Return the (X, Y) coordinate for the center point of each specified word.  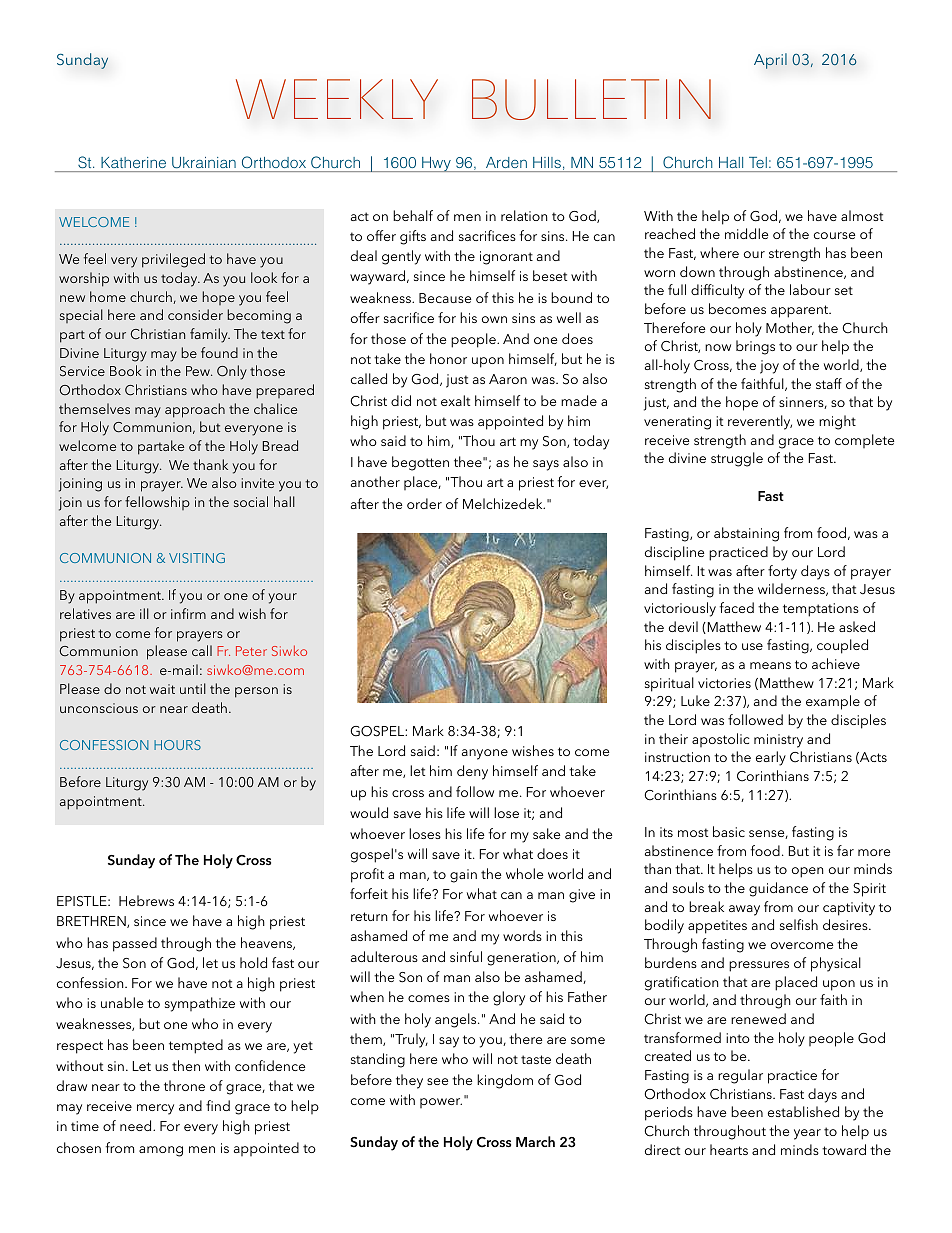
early (771, 758)
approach (195, 410)
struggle (737, 459)
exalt (455, 400)
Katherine (133, 162)
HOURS (177, 745)
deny (472, 772)
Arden (506, 162)
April (770, 61)
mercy (155, 1109)
